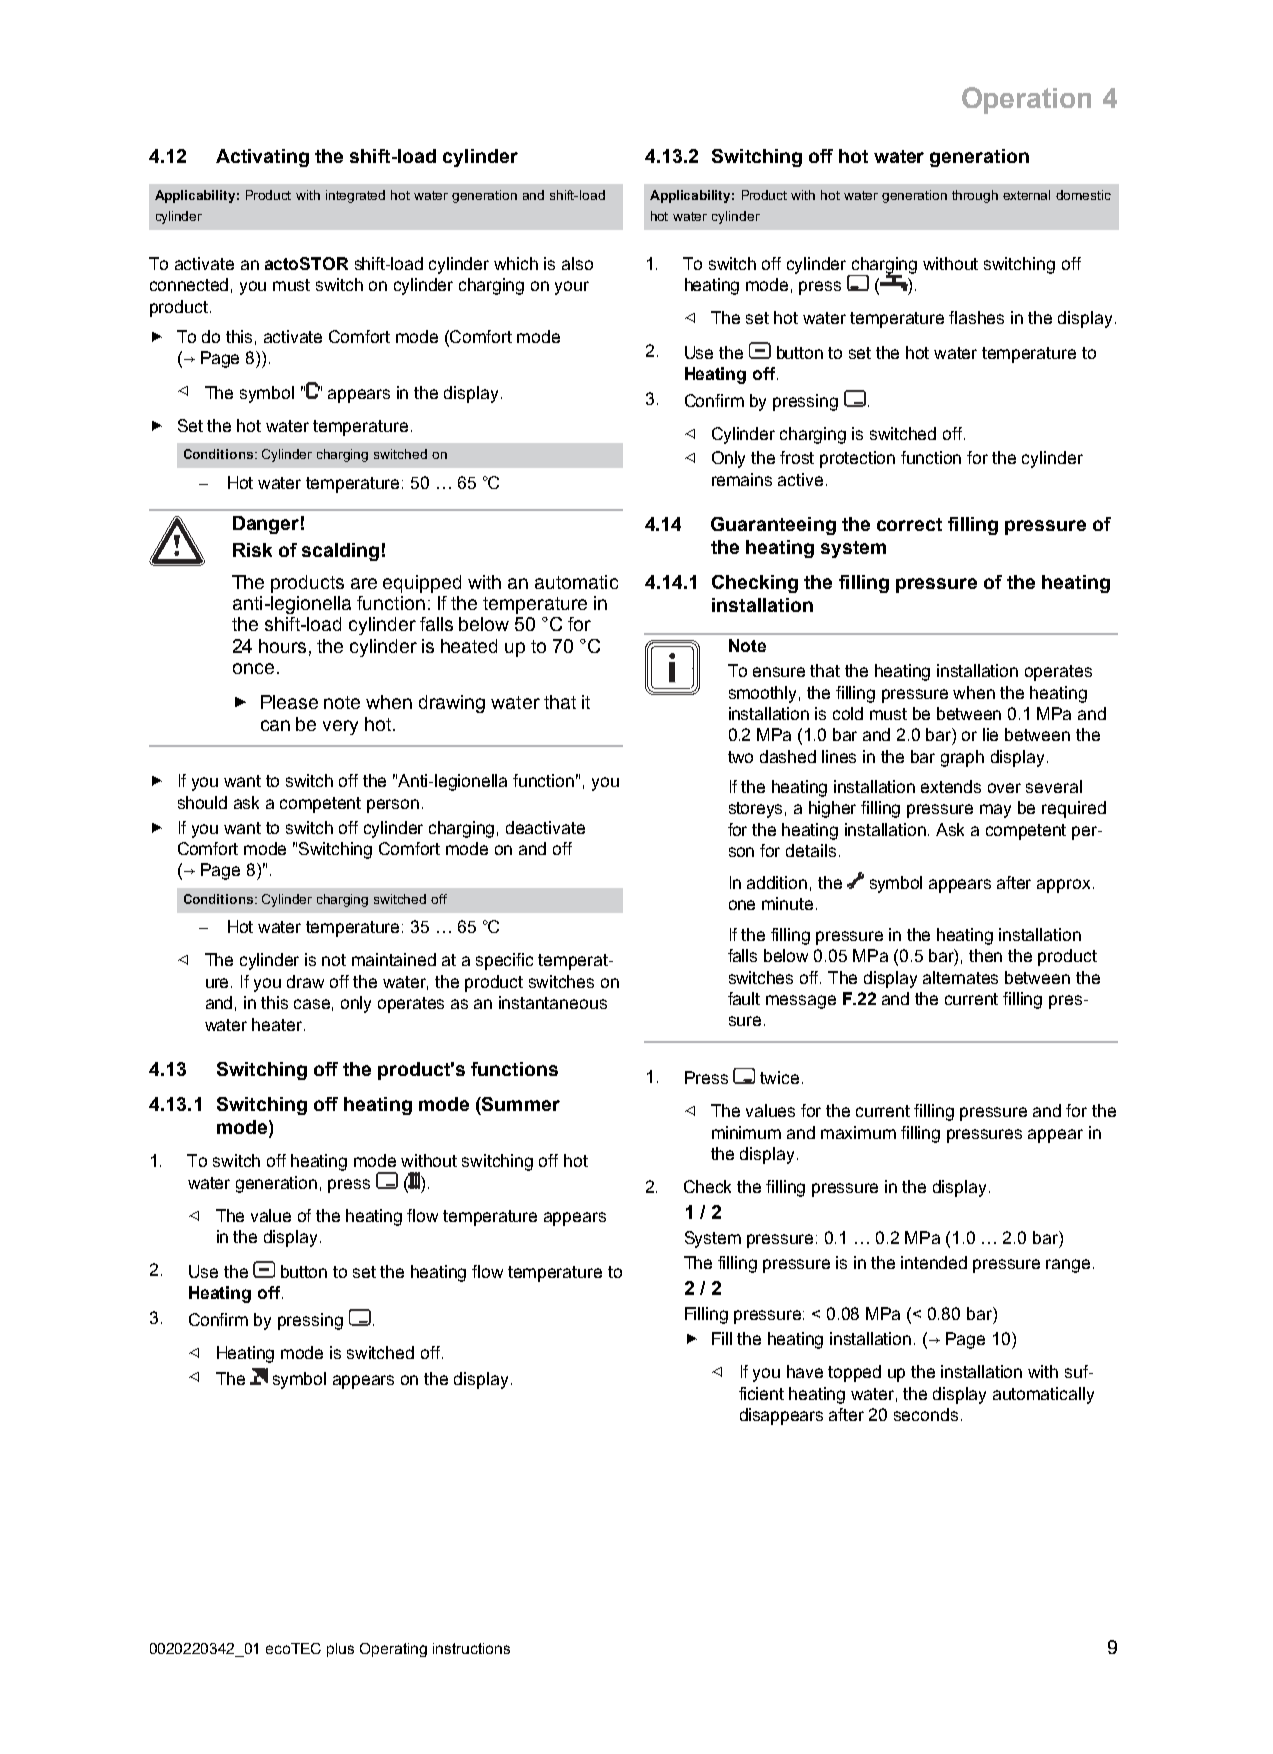  What do you see at coordinates (577, 263) in the screenshot?
I see `also` at bounding box center [577, 263].
